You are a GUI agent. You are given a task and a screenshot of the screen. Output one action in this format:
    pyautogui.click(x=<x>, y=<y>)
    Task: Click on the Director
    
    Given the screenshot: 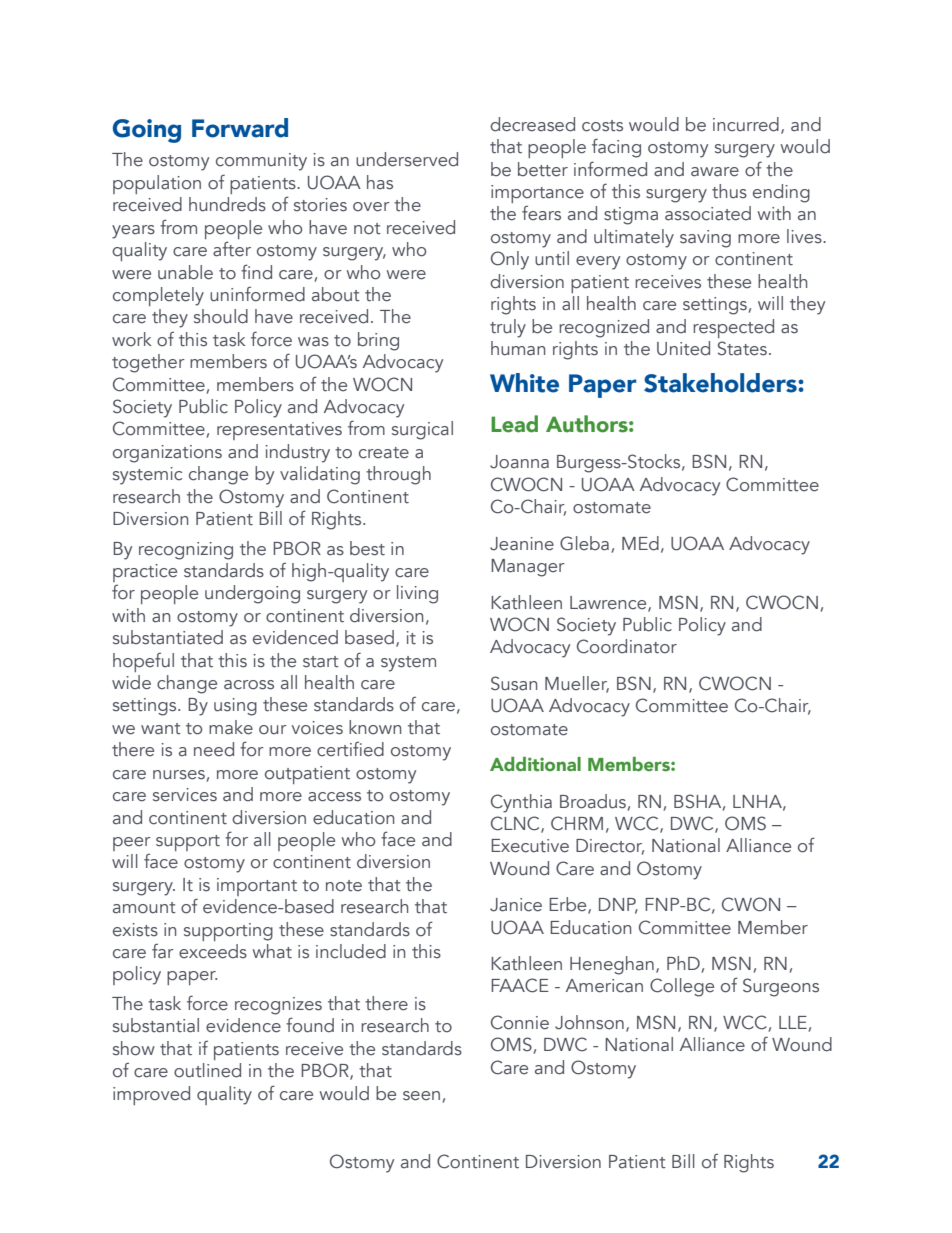 What is the action you would take?
    pyautogui.click(x=610, y=847)
